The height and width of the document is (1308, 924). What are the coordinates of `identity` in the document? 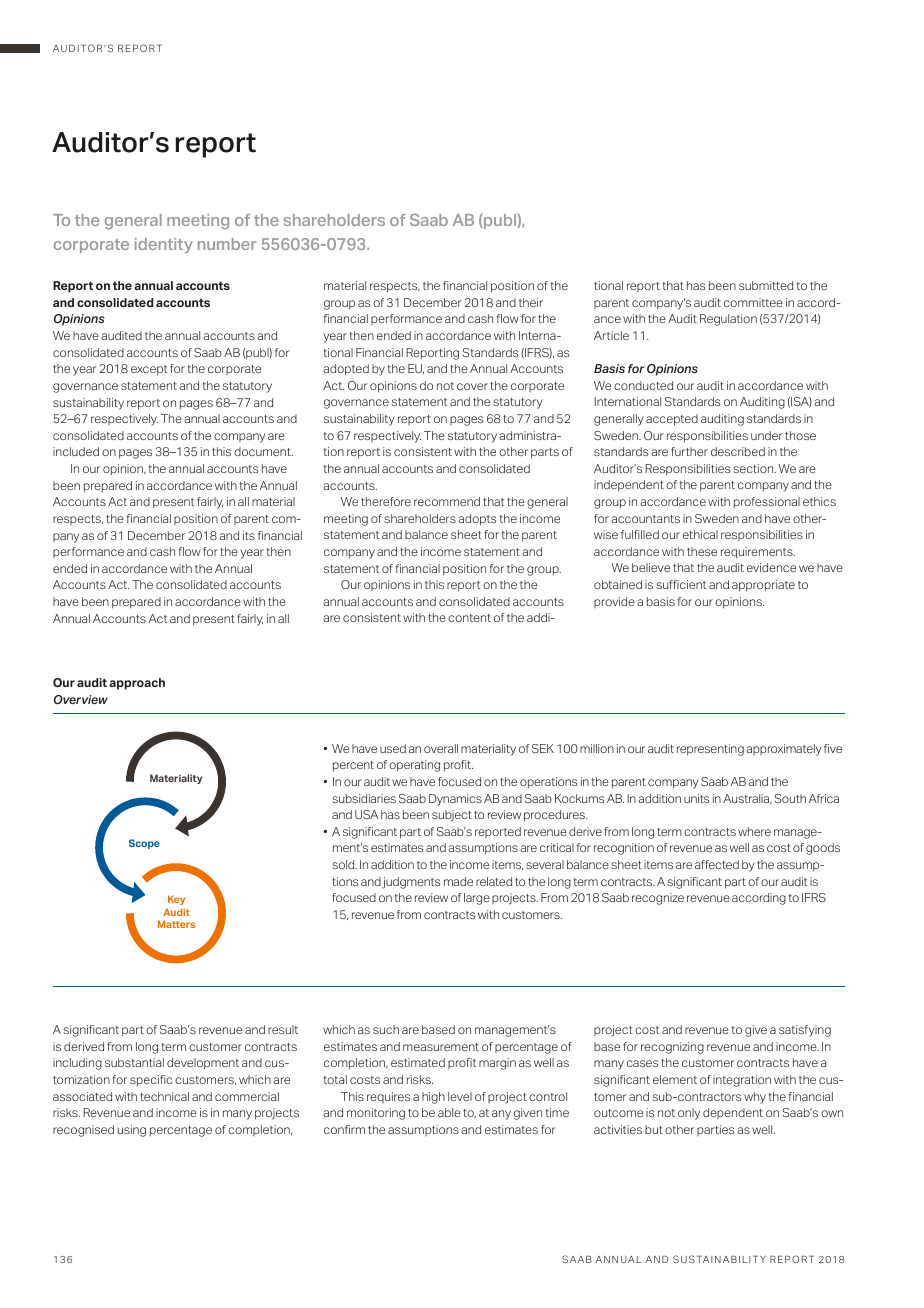 It's located at (164, 245).
